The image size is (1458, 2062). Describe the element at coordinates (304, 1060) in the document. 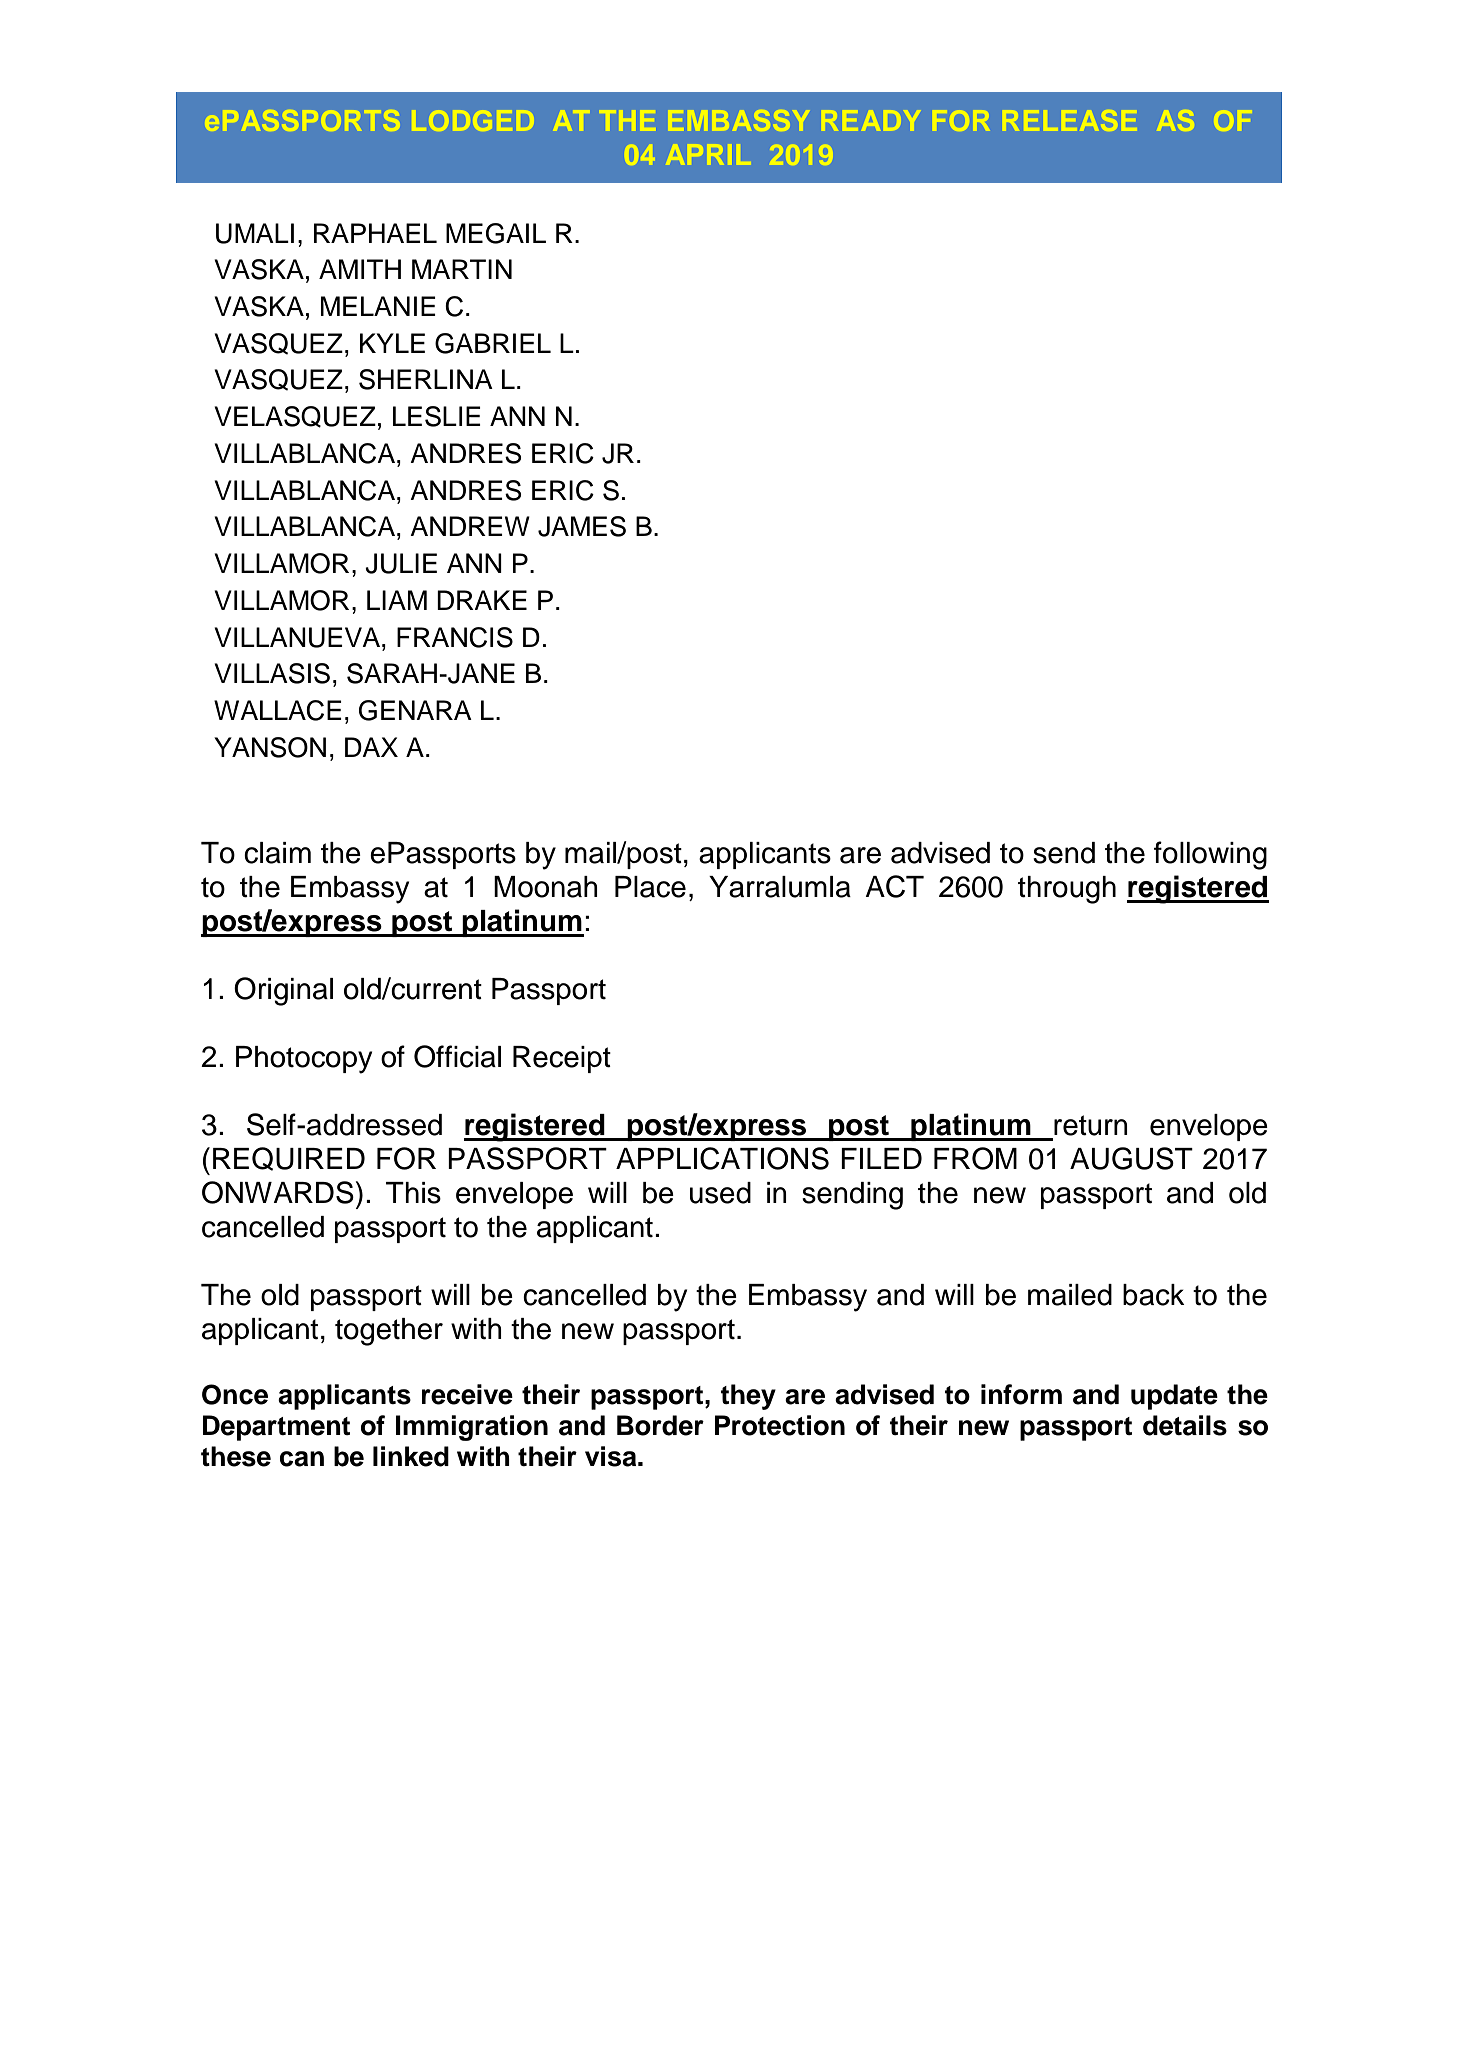

I see `Photocopy` at that location.
